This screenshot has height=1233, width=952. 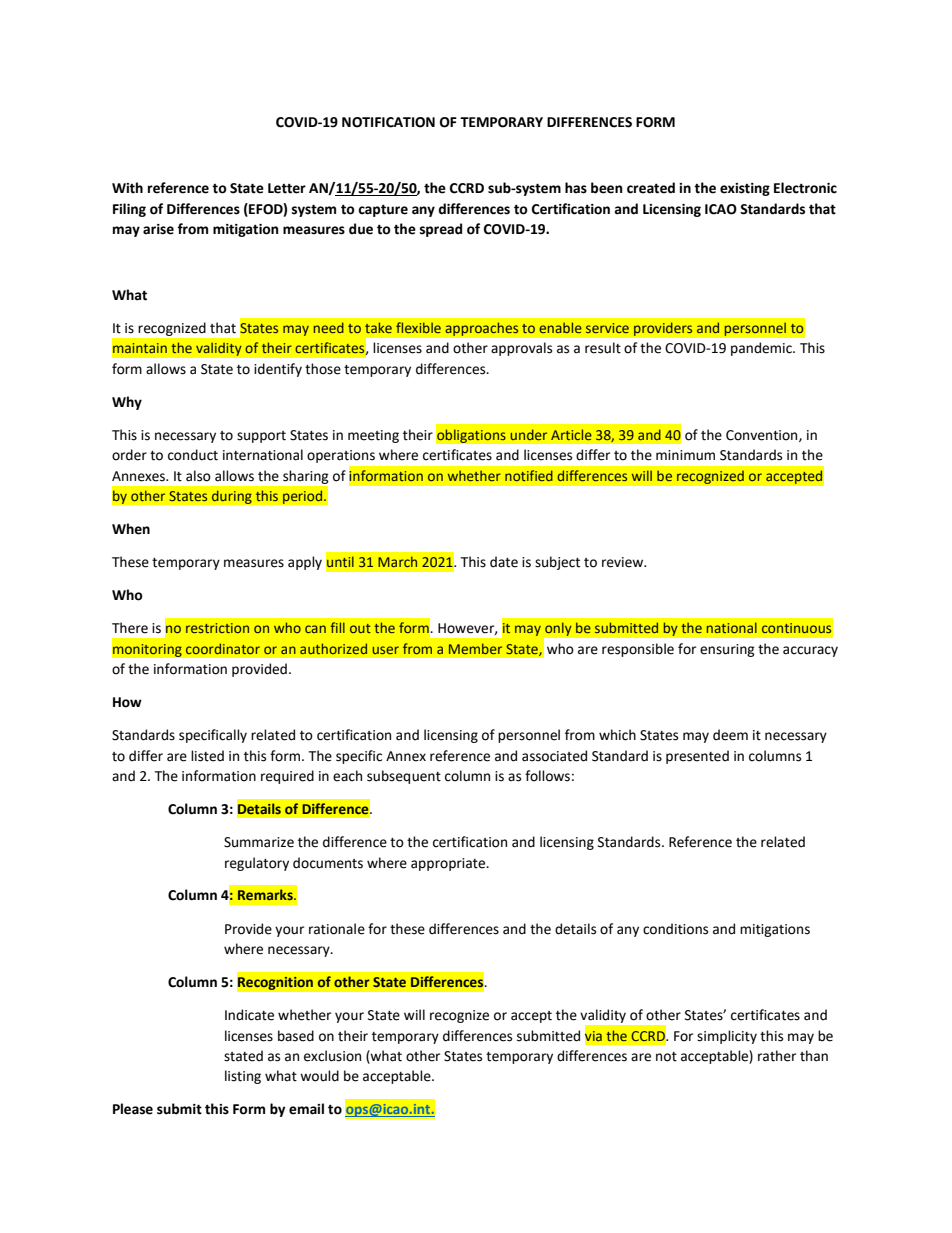 I want to click on conditions, so click(x=675, y=929).
